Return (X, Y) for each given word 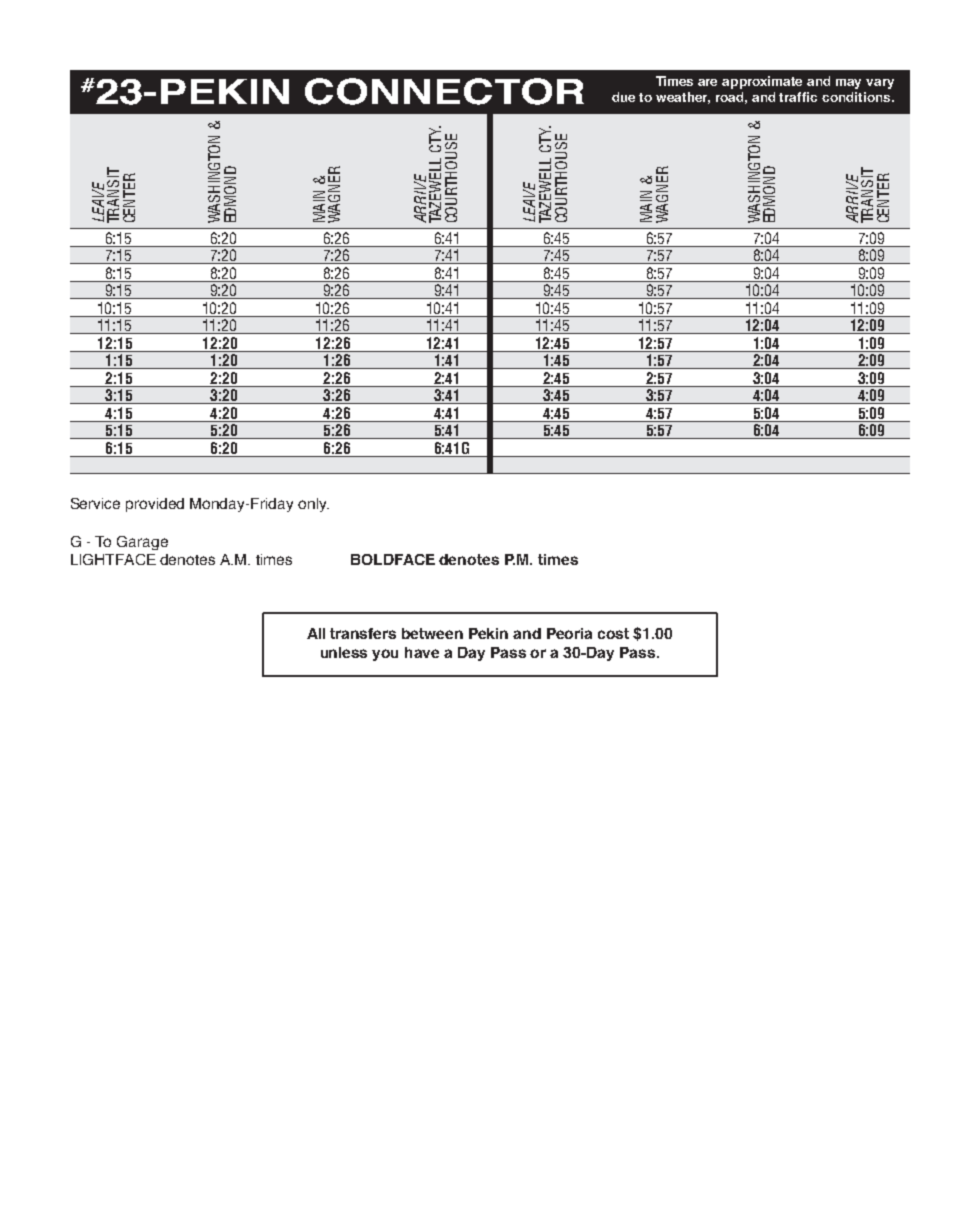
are (707, 82)
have (422, 652)
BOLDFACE (393, 559)
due (623, 97)
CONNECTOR (444, 91)
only (313, 505)
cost (613, 633)
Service (95, 503)
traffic (798, 97)
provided (155, 505)
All (316, 633)
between (432, 633)
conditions (857, 97)
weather (683, 98)
